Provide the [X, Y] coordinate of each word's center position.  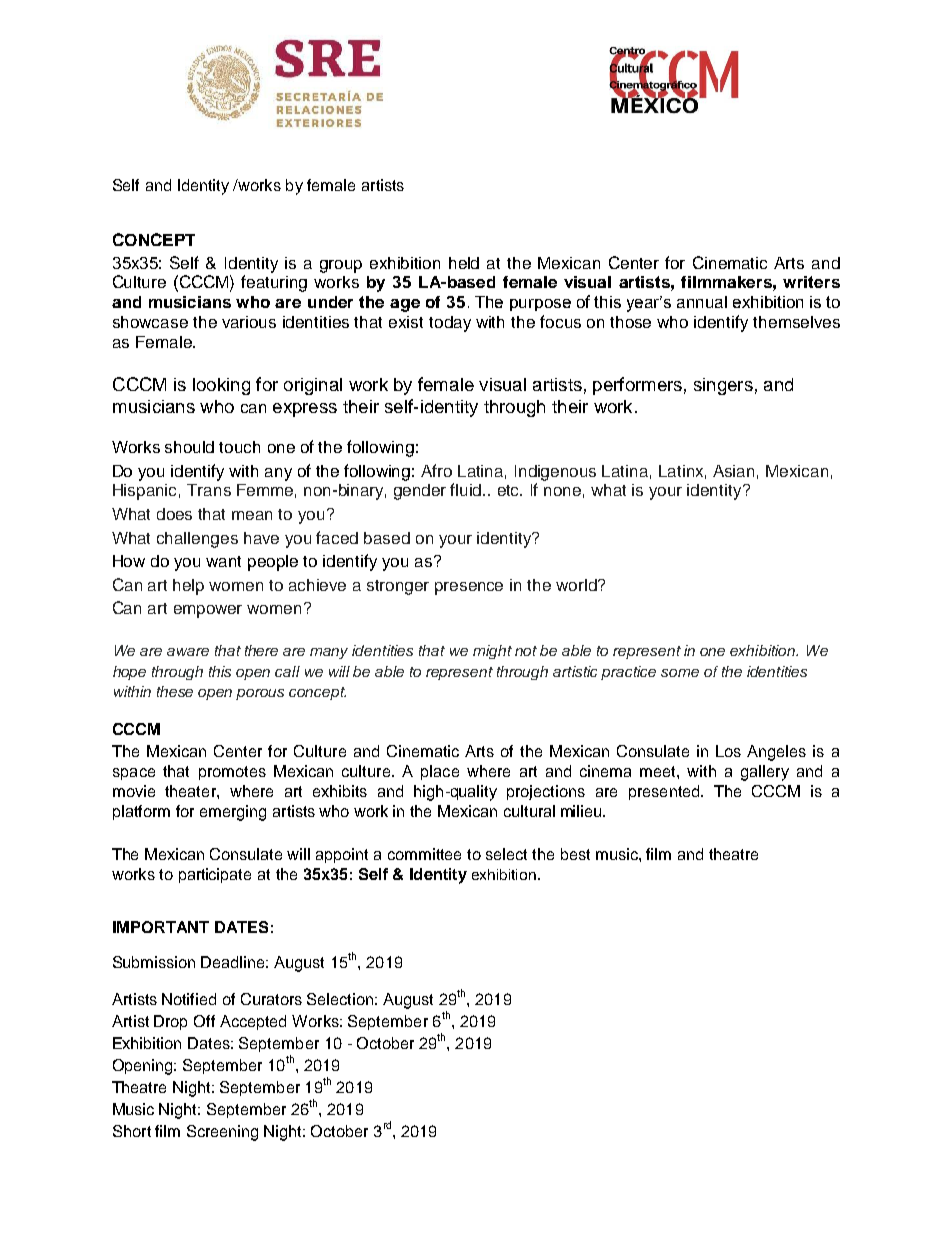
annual [702, 302]
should [189, 447]
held [464, 263]
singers [723, 386]
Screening [222, 1133]
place [440, 772]
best [575, 854]
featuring [274, 283]
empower [208, 611]
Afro [436, 470]
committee [424, 854]
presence [469, 588]
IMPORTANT [161, 927]
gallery [765, 773]
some [680, 673]
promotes [232, 773]
